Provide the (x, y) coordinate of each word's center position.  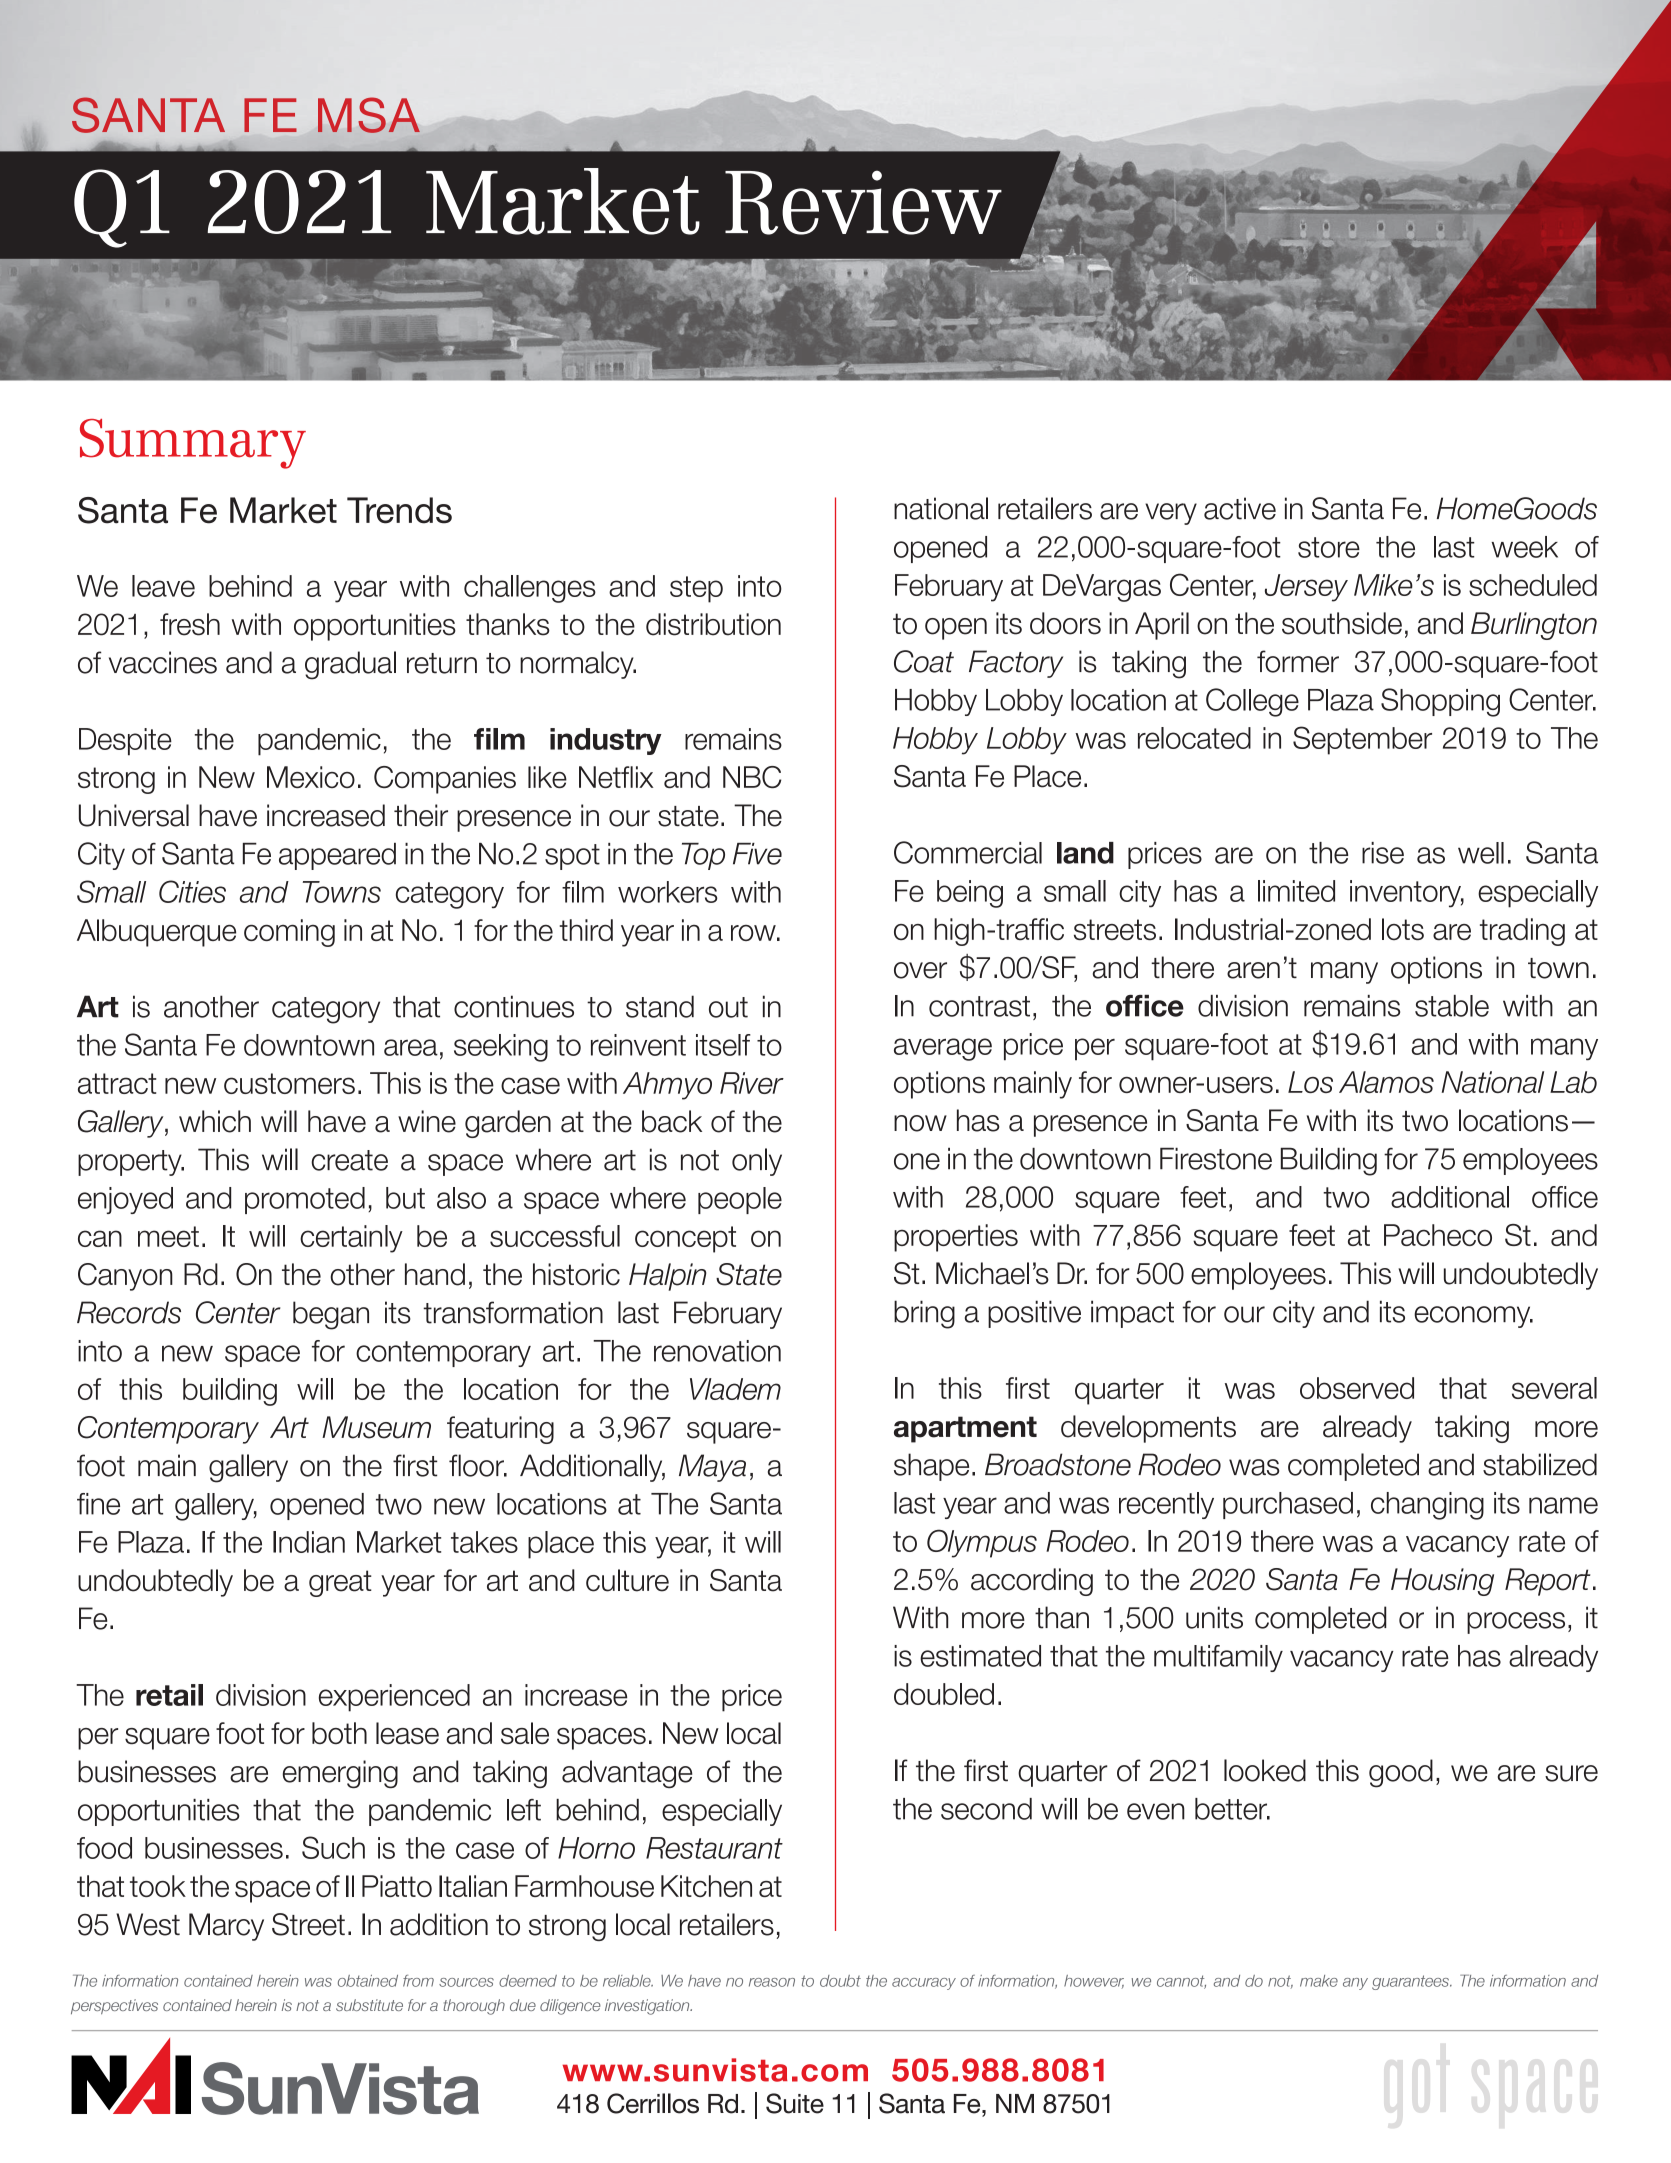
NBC (752, 777)
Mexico (311, 777)
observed (1357, 1388)
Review (863, 202)
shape (931, 1467)
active (1240, 508)
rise (1383, 853)
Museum (376, 1427)
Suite (795, 2103)
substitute (369, 2005)
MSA (369, 115)
